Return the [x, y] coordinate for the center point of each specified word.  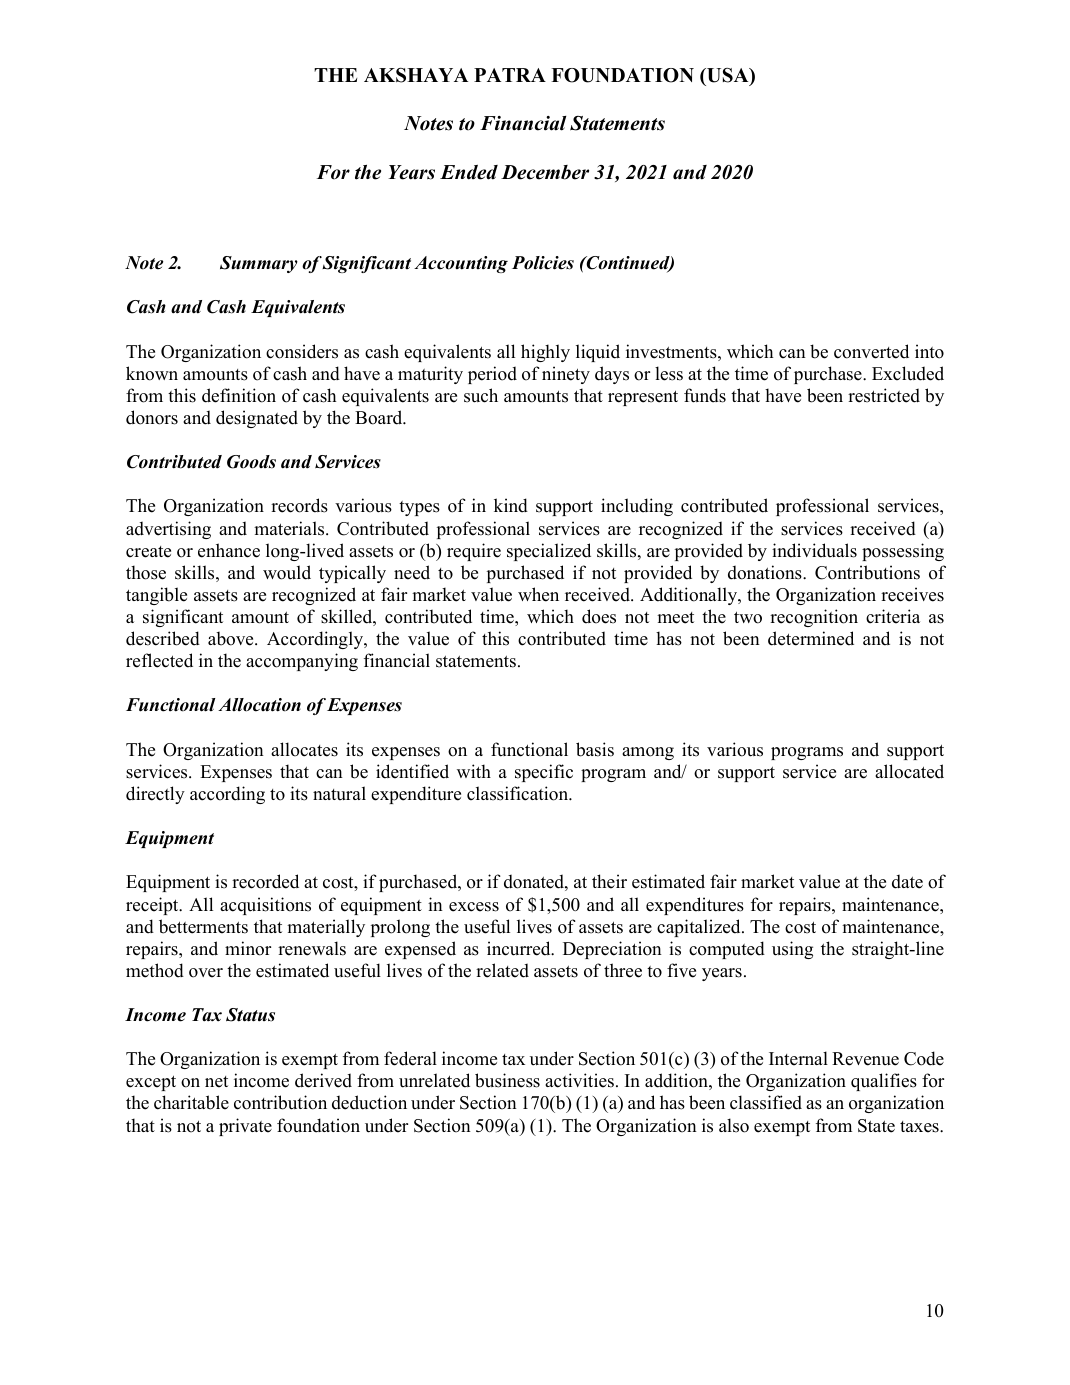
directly [155, 795]
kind [511, 505]
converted [871, 351]
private [245, 1127]
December [545, 172]
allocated [909, 771]
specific [544, 773]
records [299, 505]
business [507, 1080]
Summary [259, 264]
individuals [814, 550]
